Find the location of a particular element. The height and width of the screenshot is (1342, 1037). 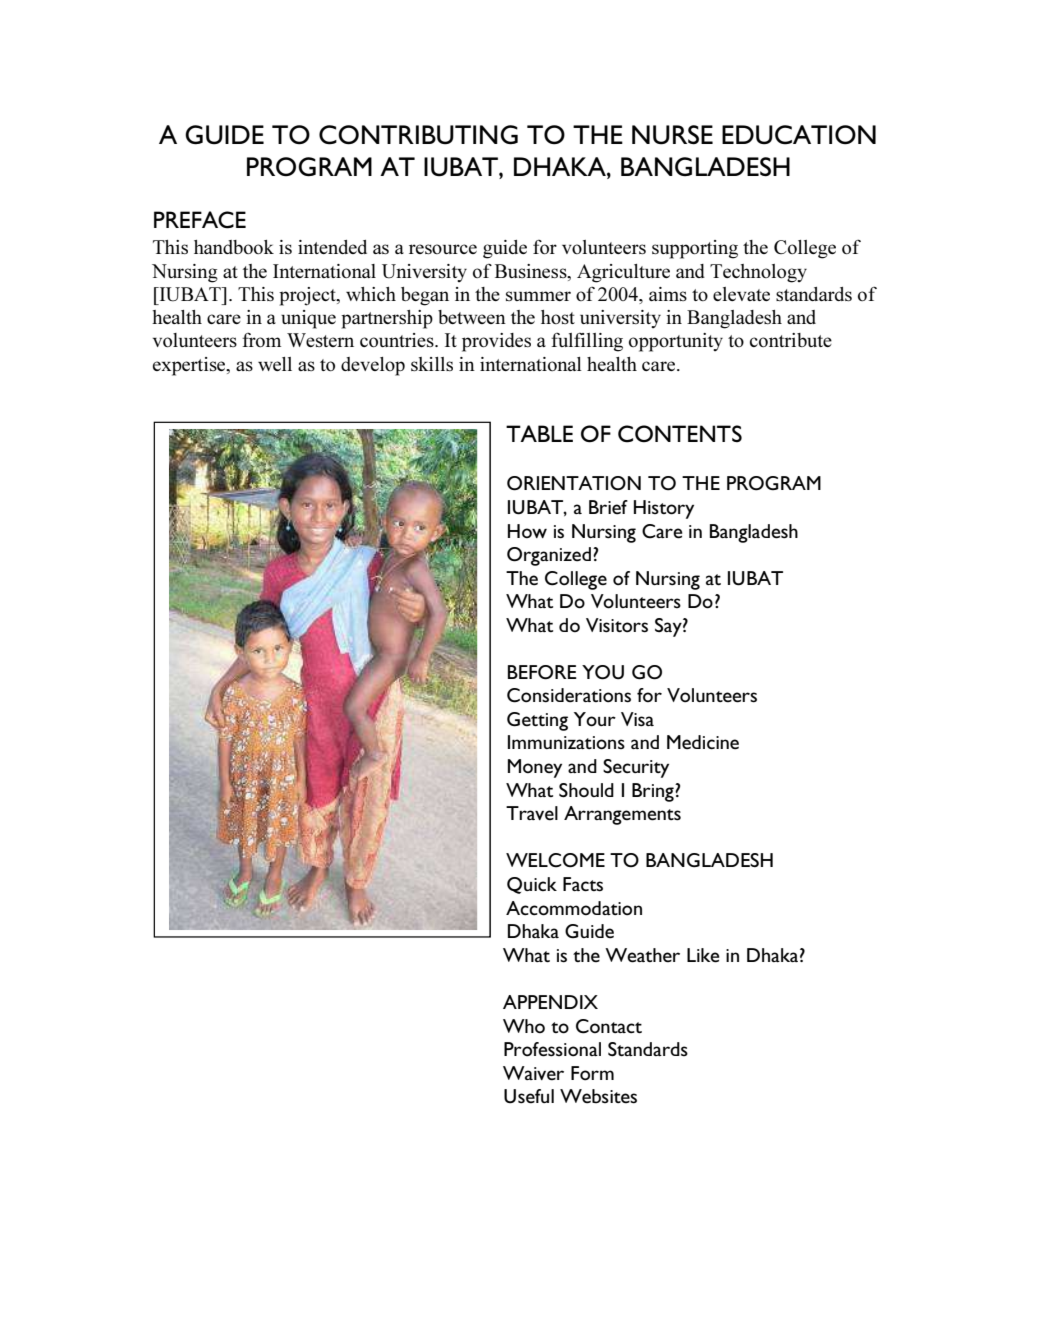

NURSE is located at coordinates (672, 135).
